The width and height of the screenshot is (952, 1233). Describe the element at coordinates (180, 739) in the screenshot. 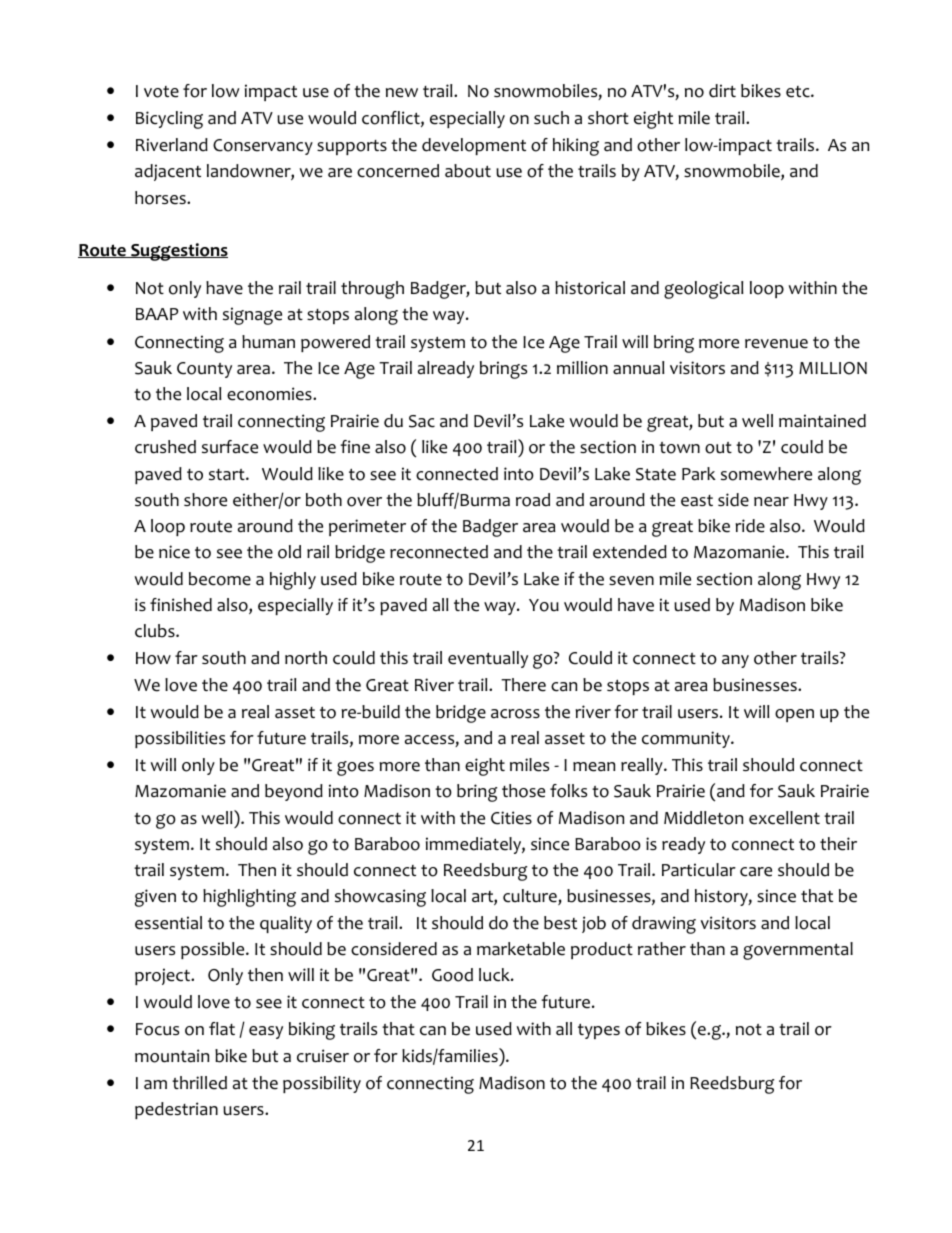

I see `possibilities` at that location.
